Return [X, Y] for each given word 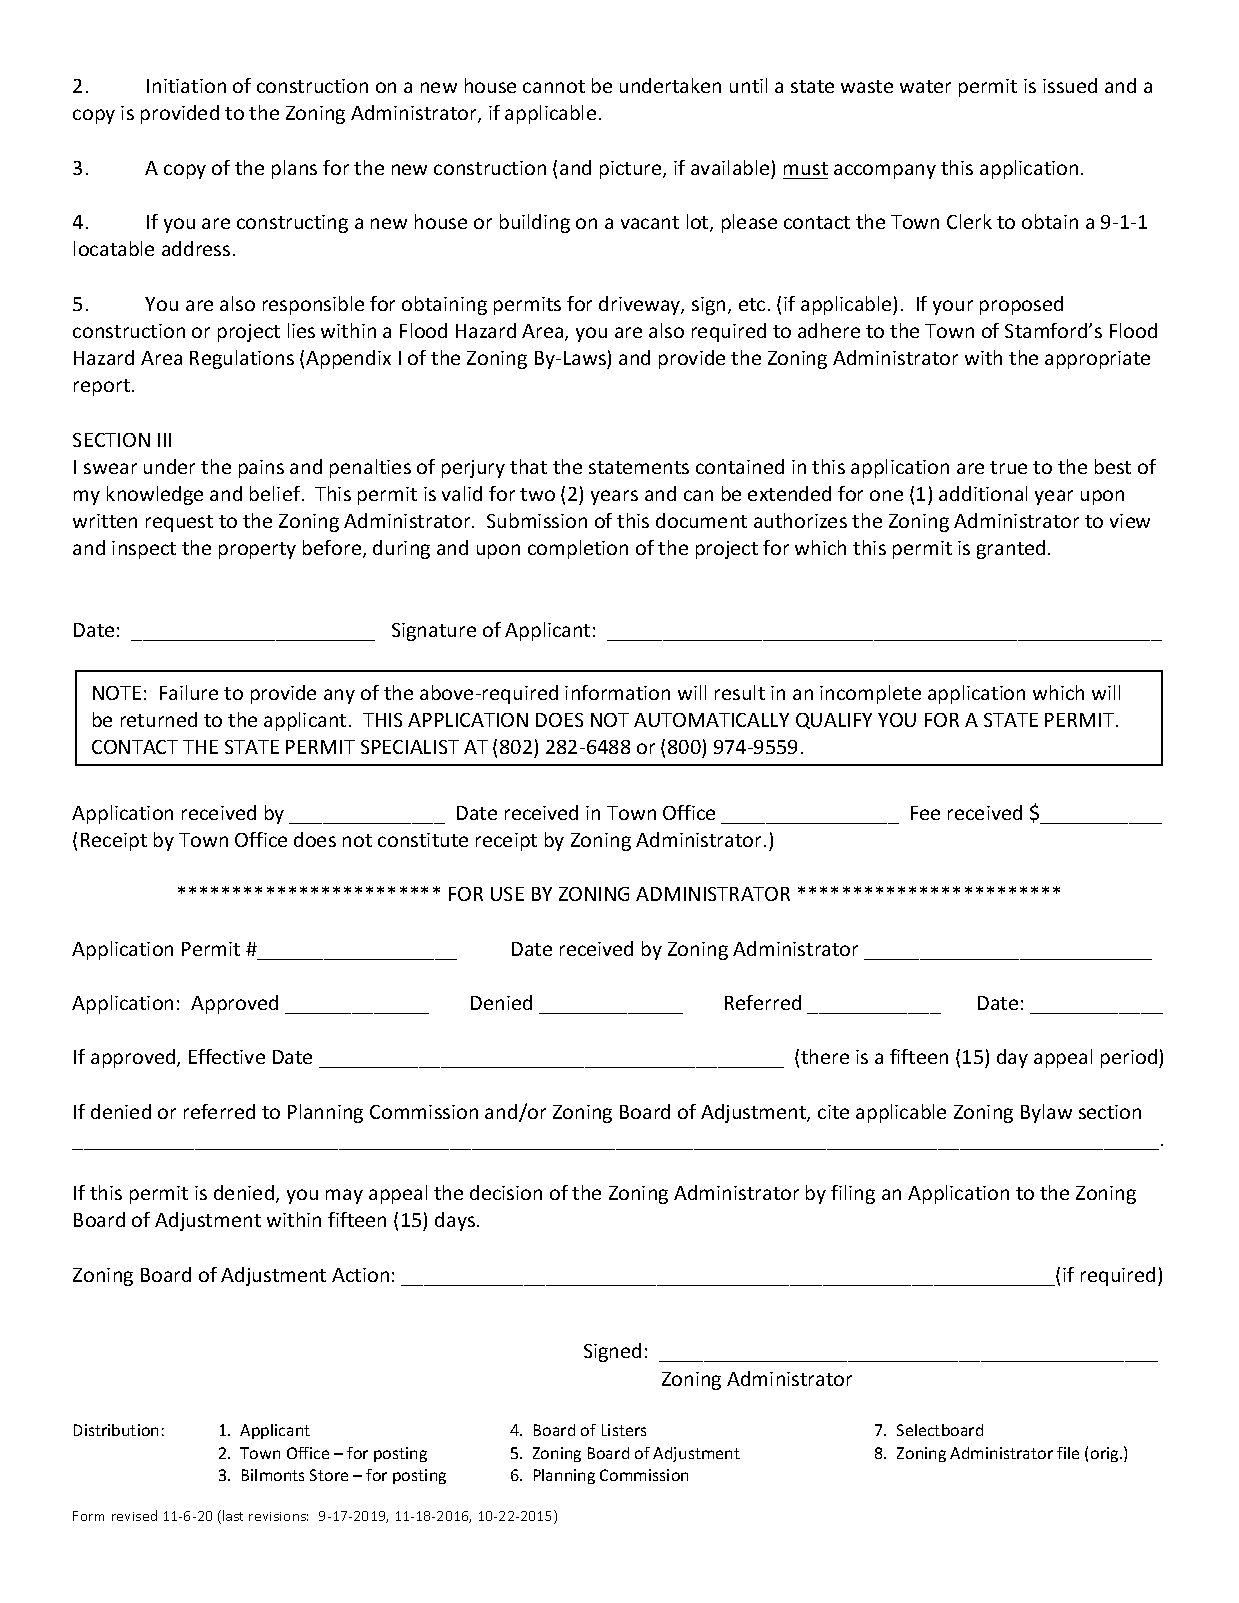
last [233, 1515]
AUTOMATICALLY [711, 720]
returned [159, 719]
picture [632, 170]
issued [1070, 85]
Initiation [186, 86]
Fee [925, 813]
